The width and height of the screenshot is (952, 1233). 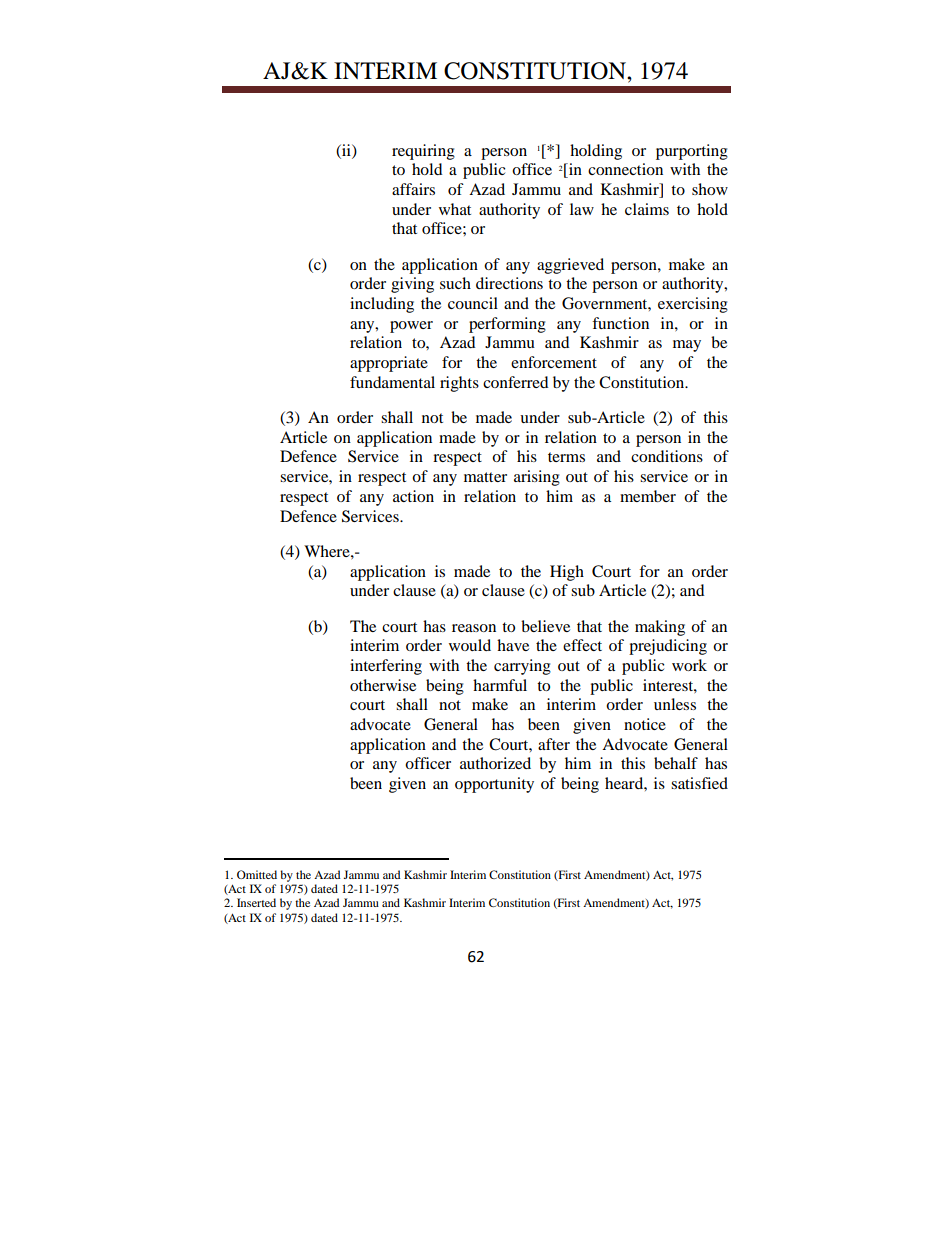 What do you see at coordinates (257, 874) in the screenshot?
I see `Omitted` at bounding box center [257, 874].
